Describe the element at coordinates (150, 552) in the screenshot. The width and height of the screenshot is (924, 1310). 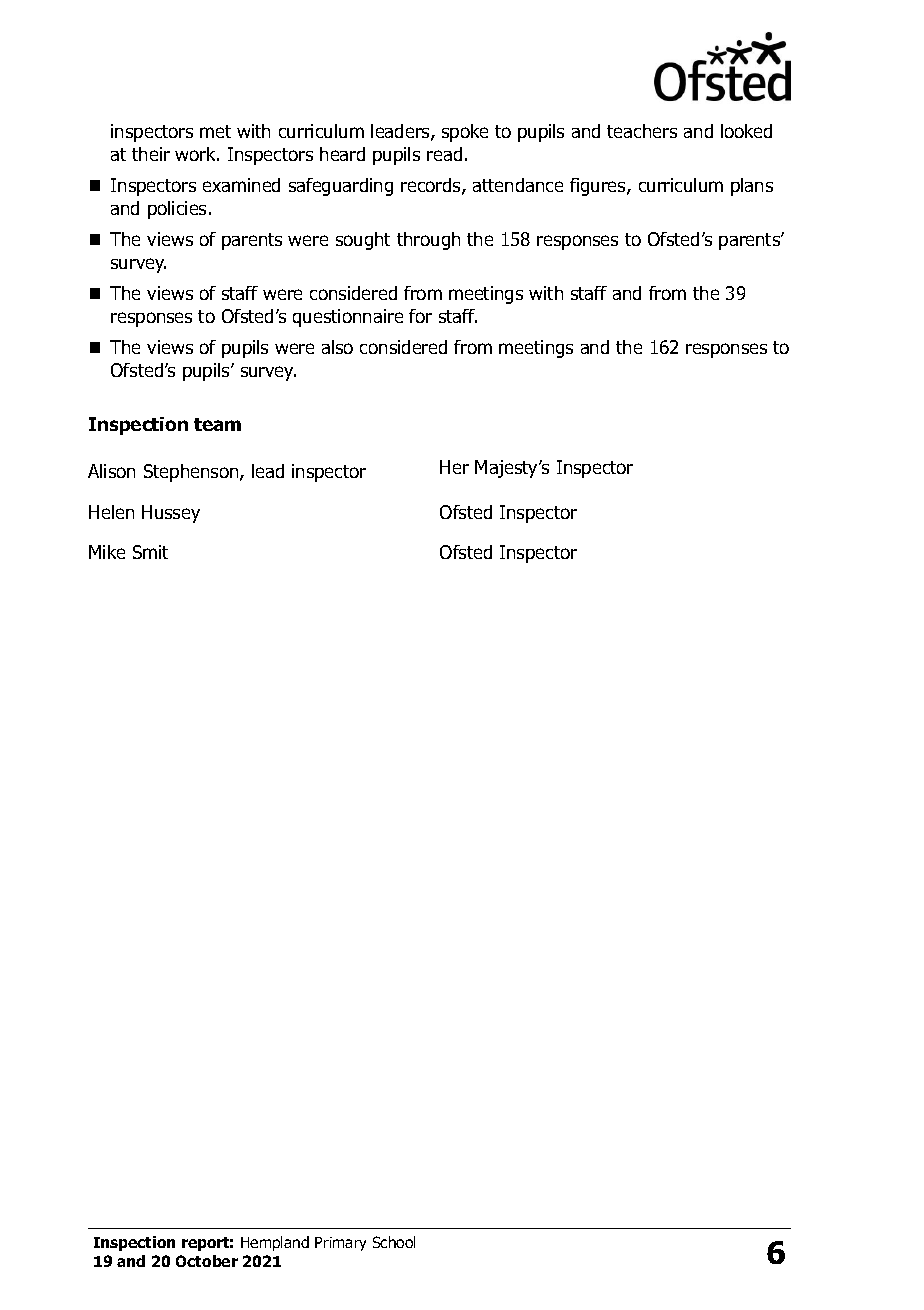
I see `Smit` at that location.
